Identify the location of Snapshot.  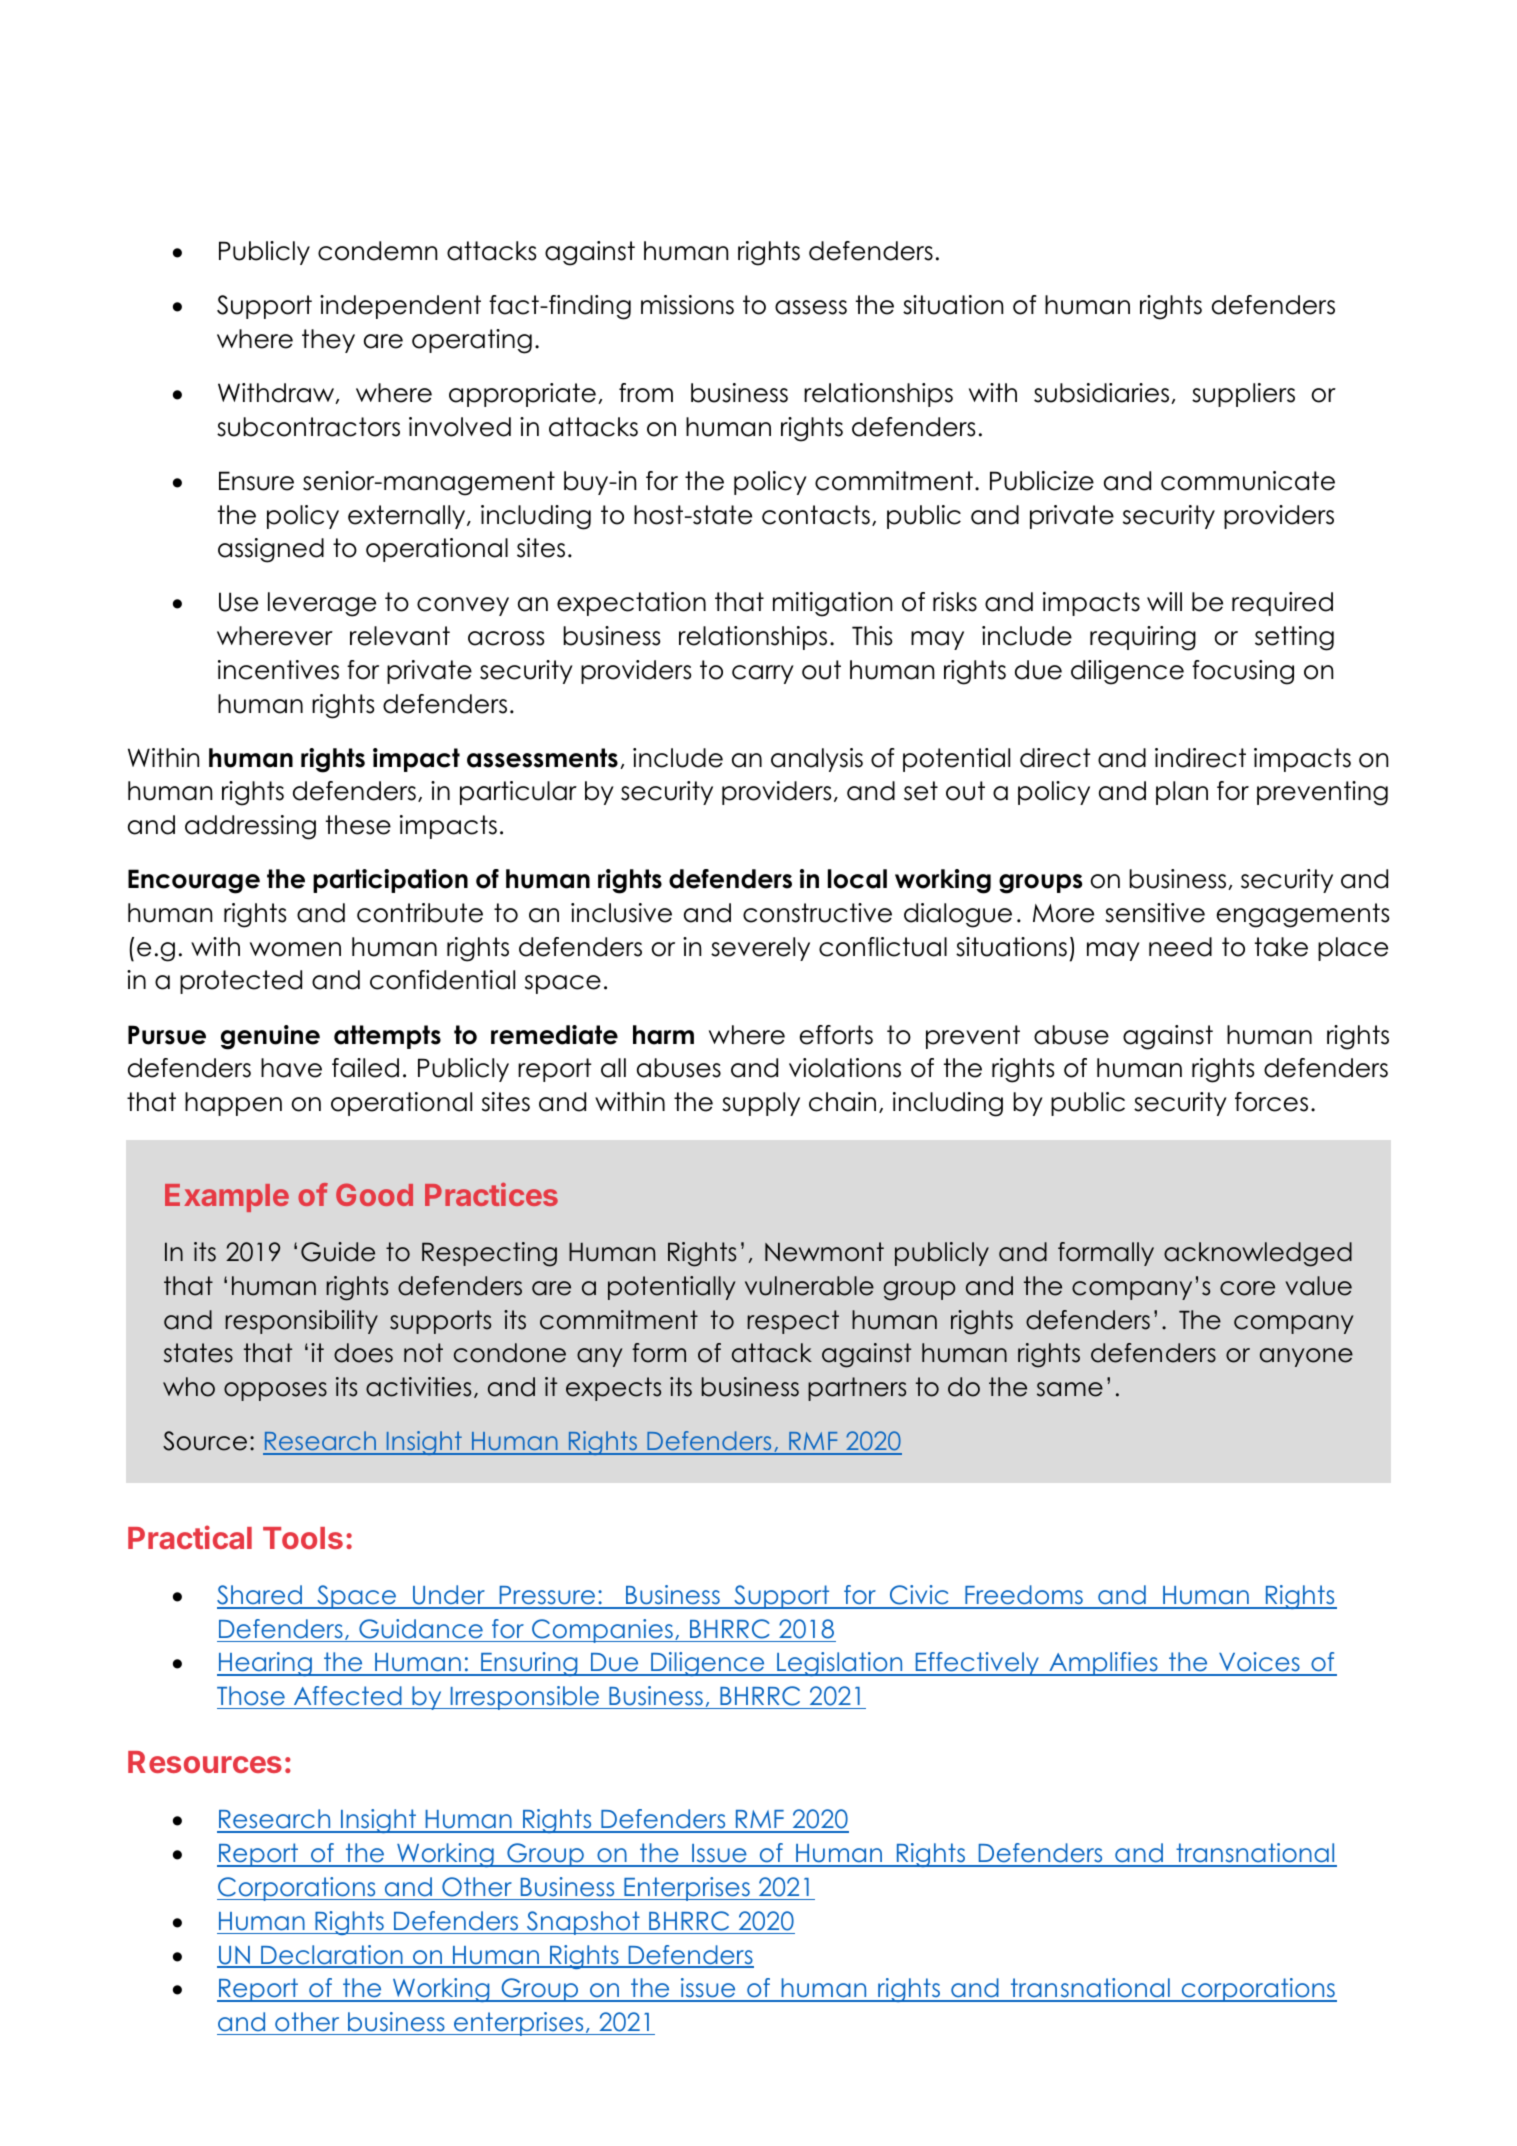
(583, 1923).
